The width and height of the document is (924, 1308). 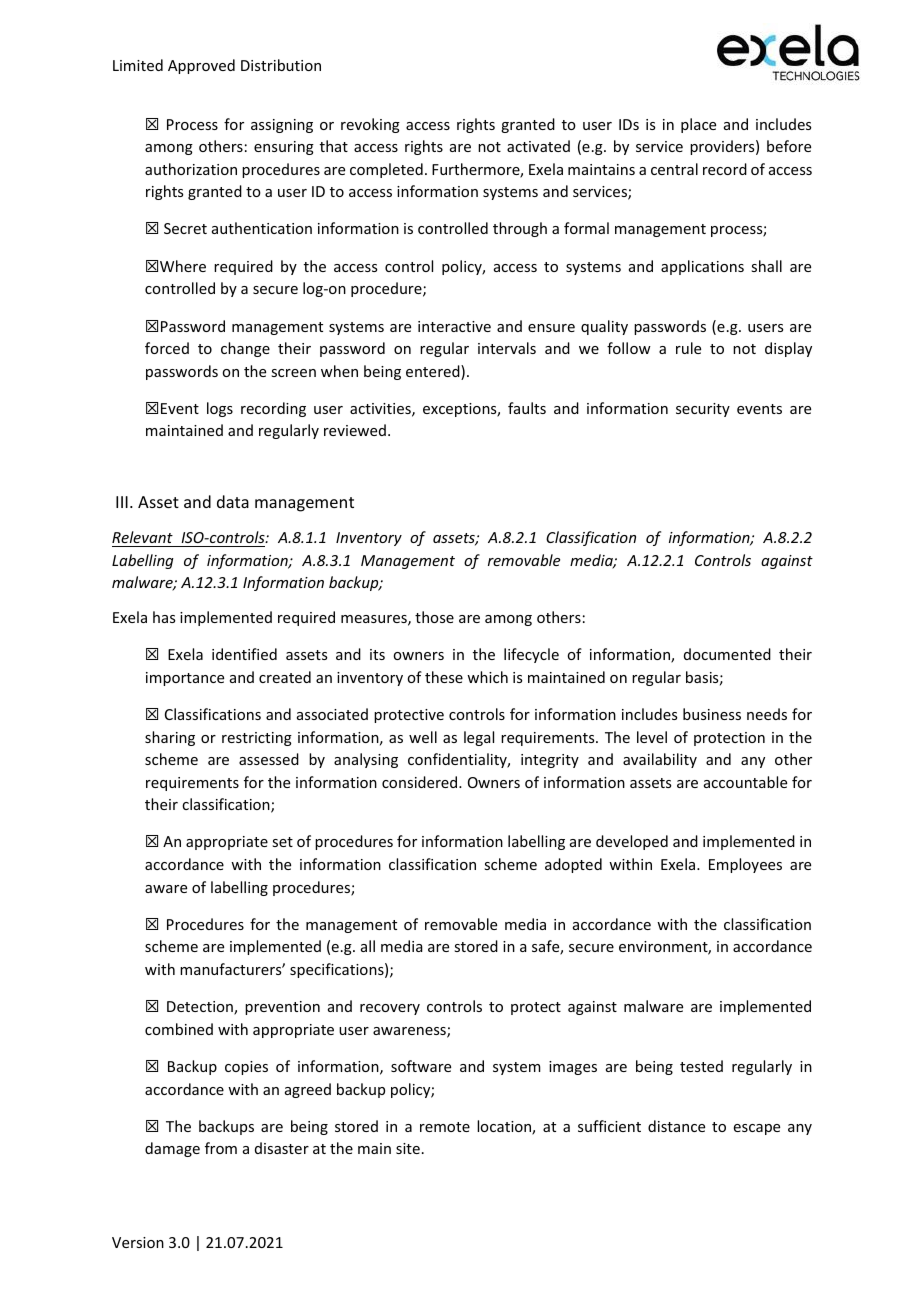 What do you see at coordinates (434, 617) in the document?
I see `those` at bounding box center [434, 617].
